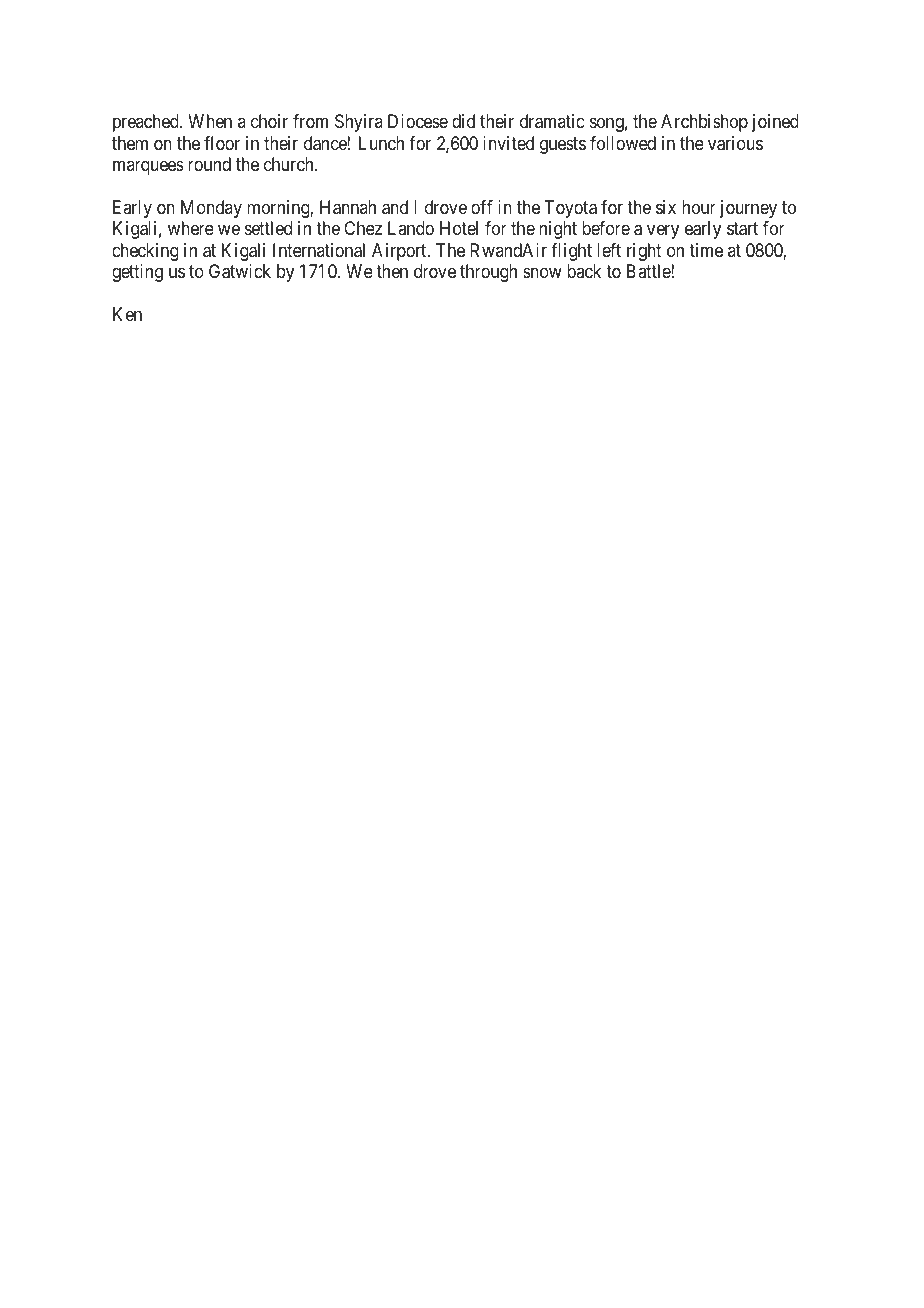 The height and width of the page is (1308, 924). What do you see at coordinates (704, 123) in the page?
I see `Archbishop` at bounding box center [704, 123].
